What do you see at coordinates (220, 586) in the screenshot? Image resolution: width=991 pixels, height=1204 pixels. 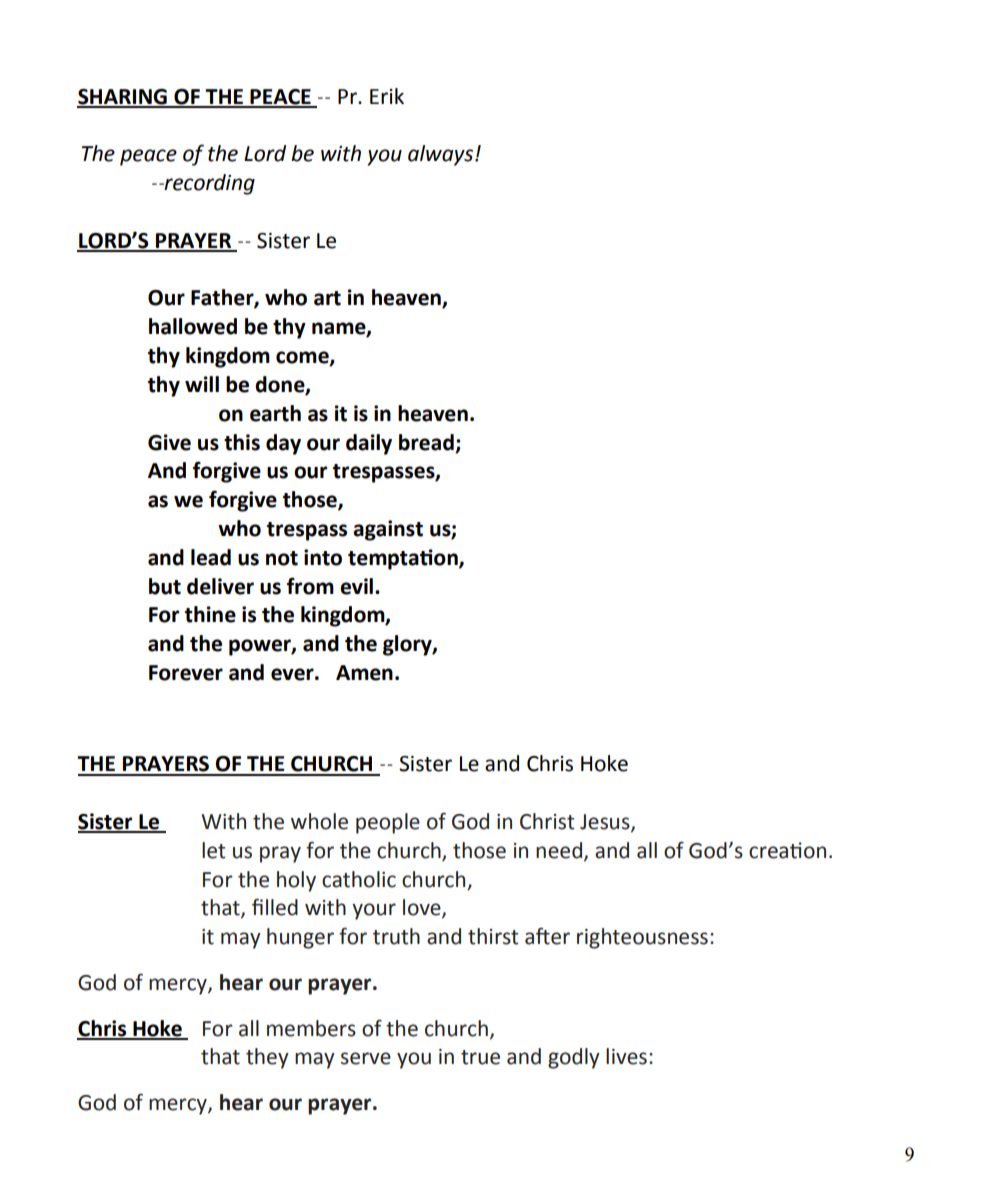 I see `deliver` at bounding box center [220, 586].
